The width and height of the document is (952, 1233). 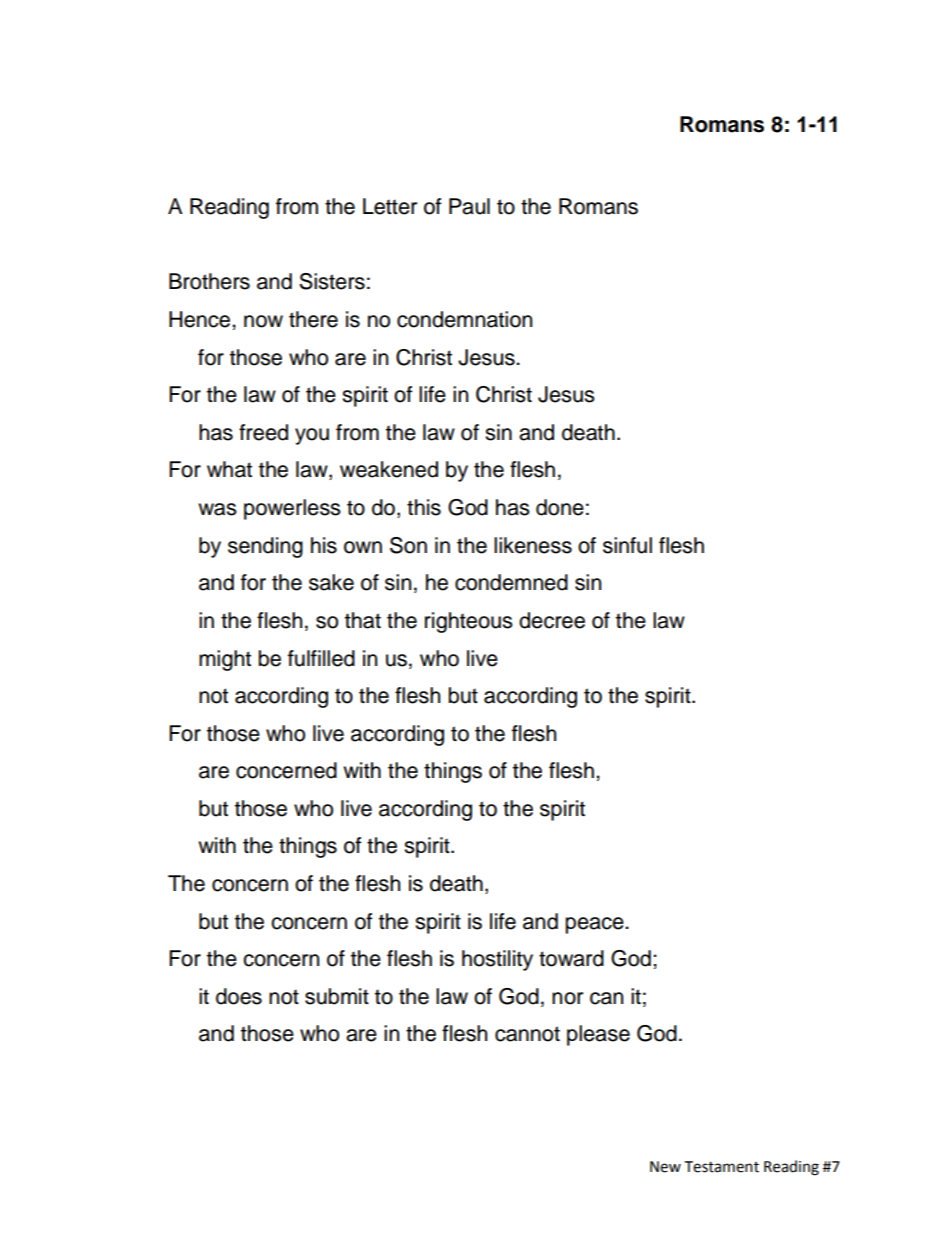 What do you see at coordinates (225, 660) in the document?
I see `might` at bounding box center [225, 660].
